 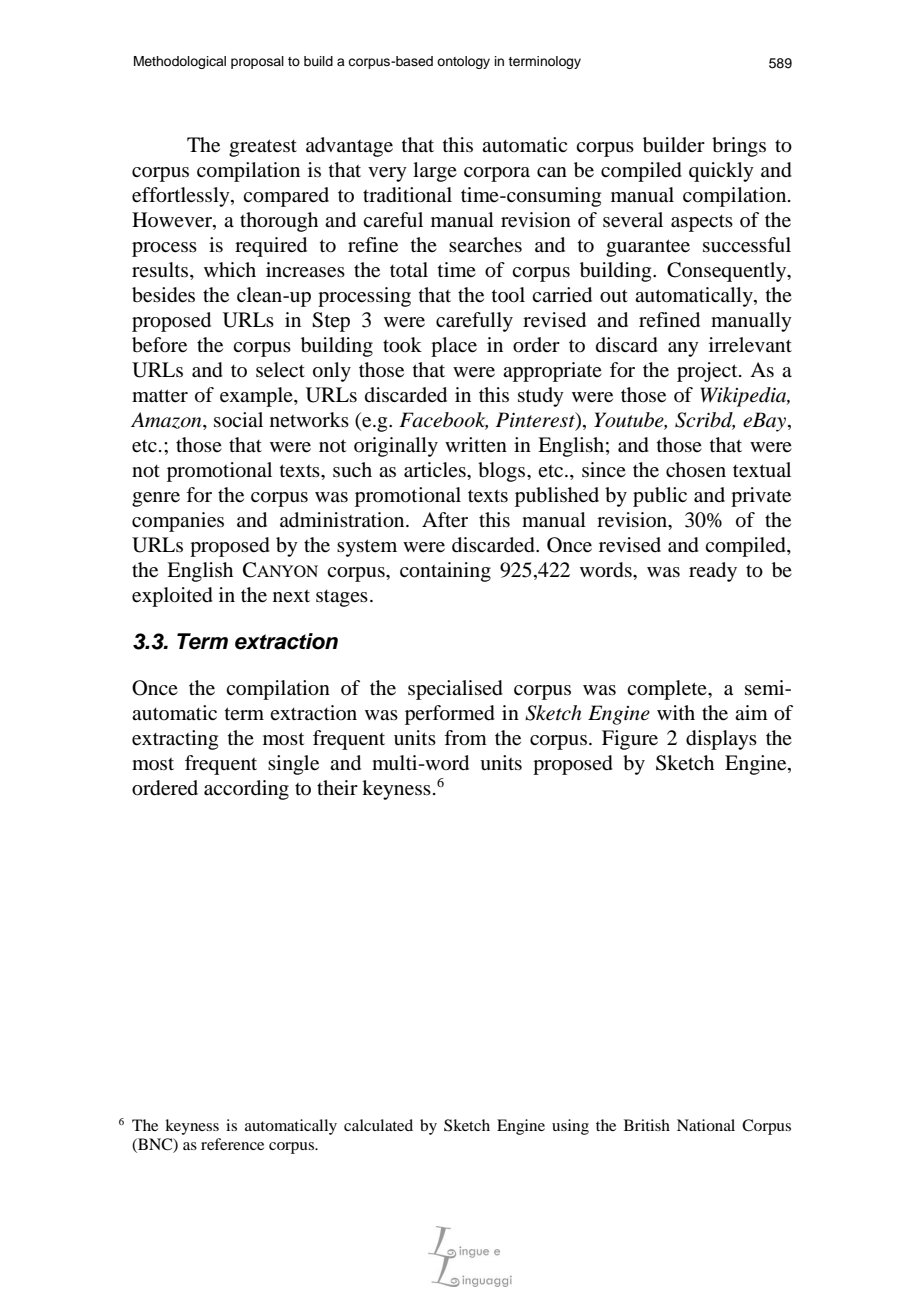 I want to click on brings, so click(x=739, y=147).
